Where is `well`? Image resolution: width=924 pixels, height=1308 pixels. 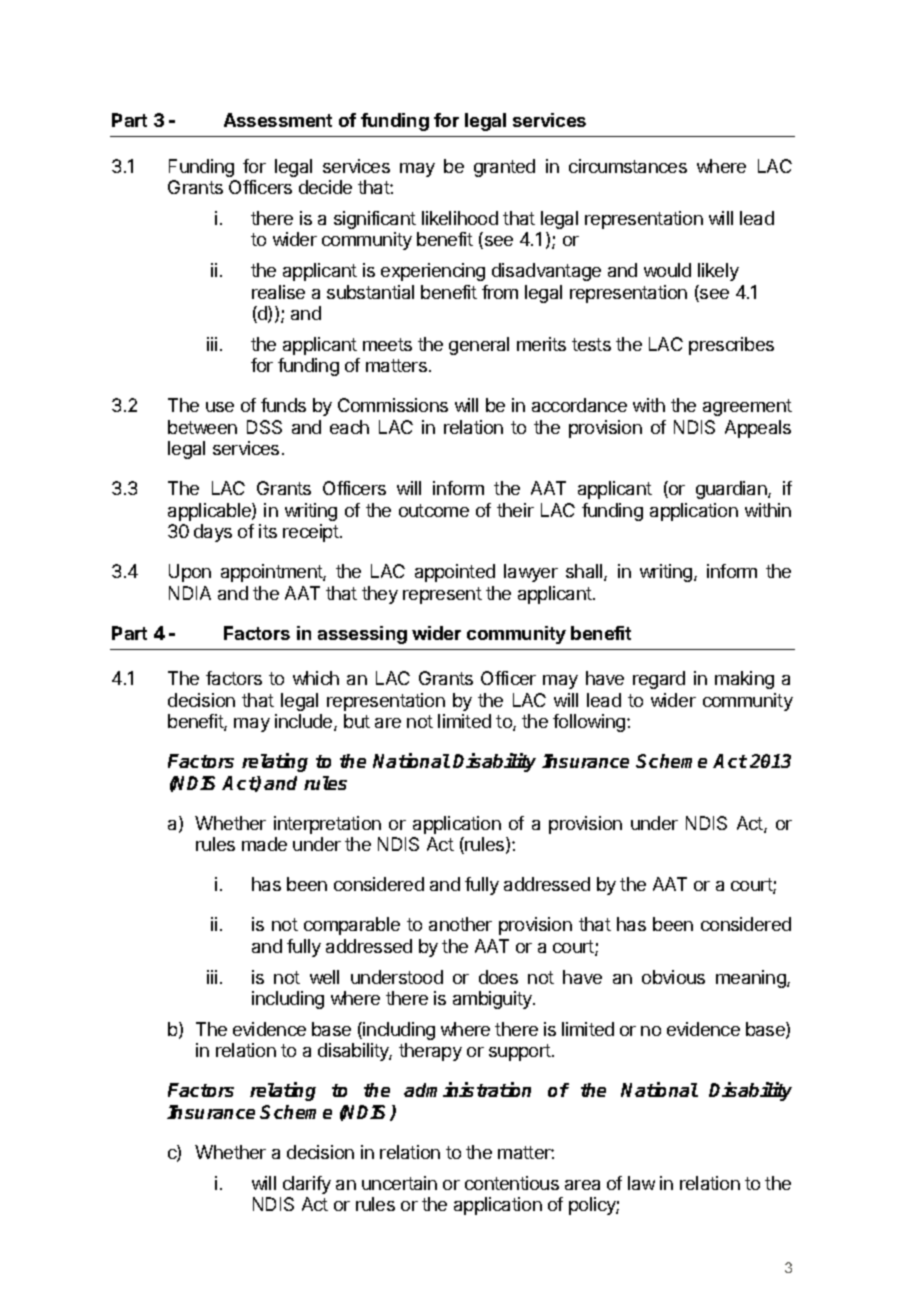 well is located at coordinates (324, 977).
